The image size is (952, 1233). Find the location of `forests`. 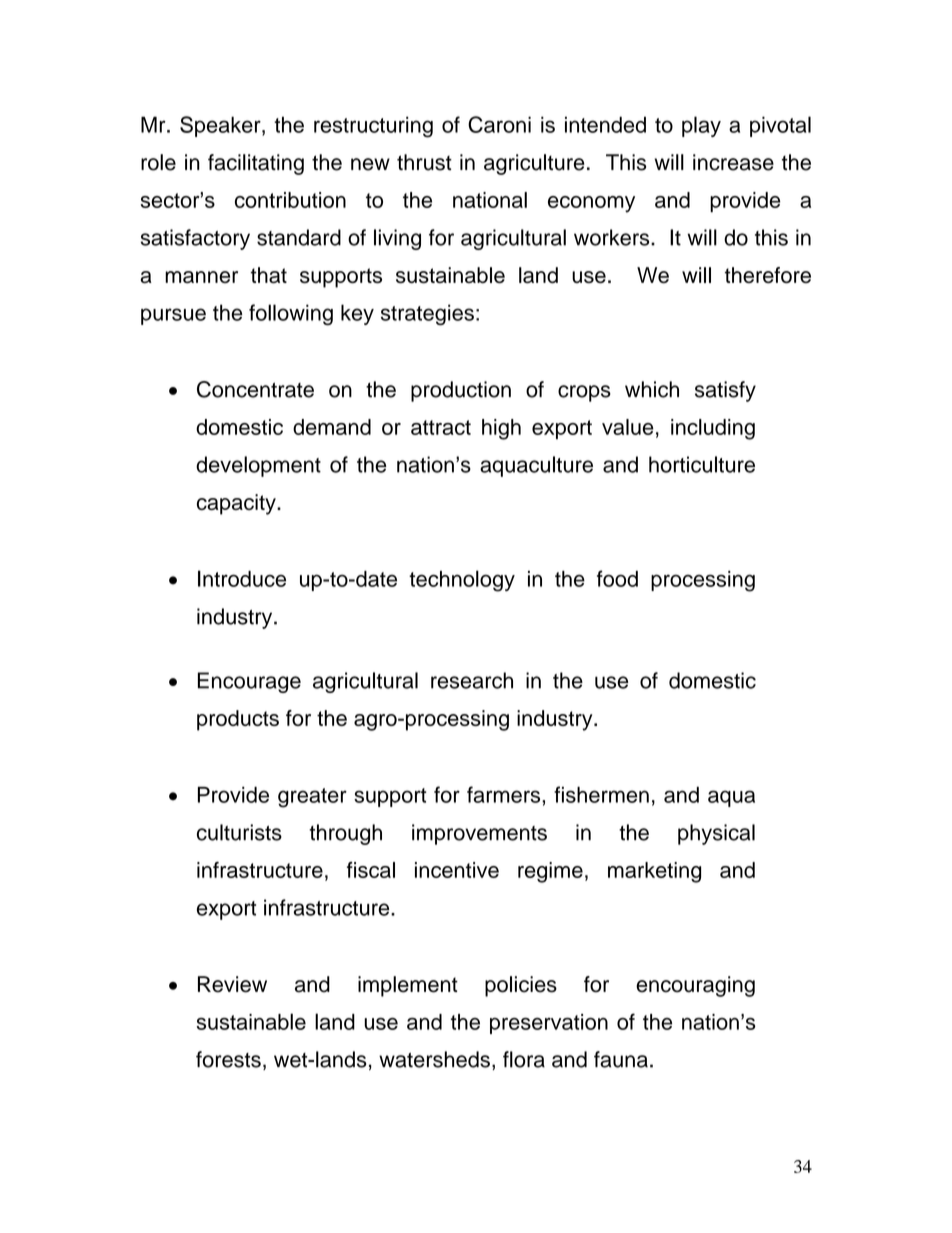

forests is located at coordinates (228, 1059).
